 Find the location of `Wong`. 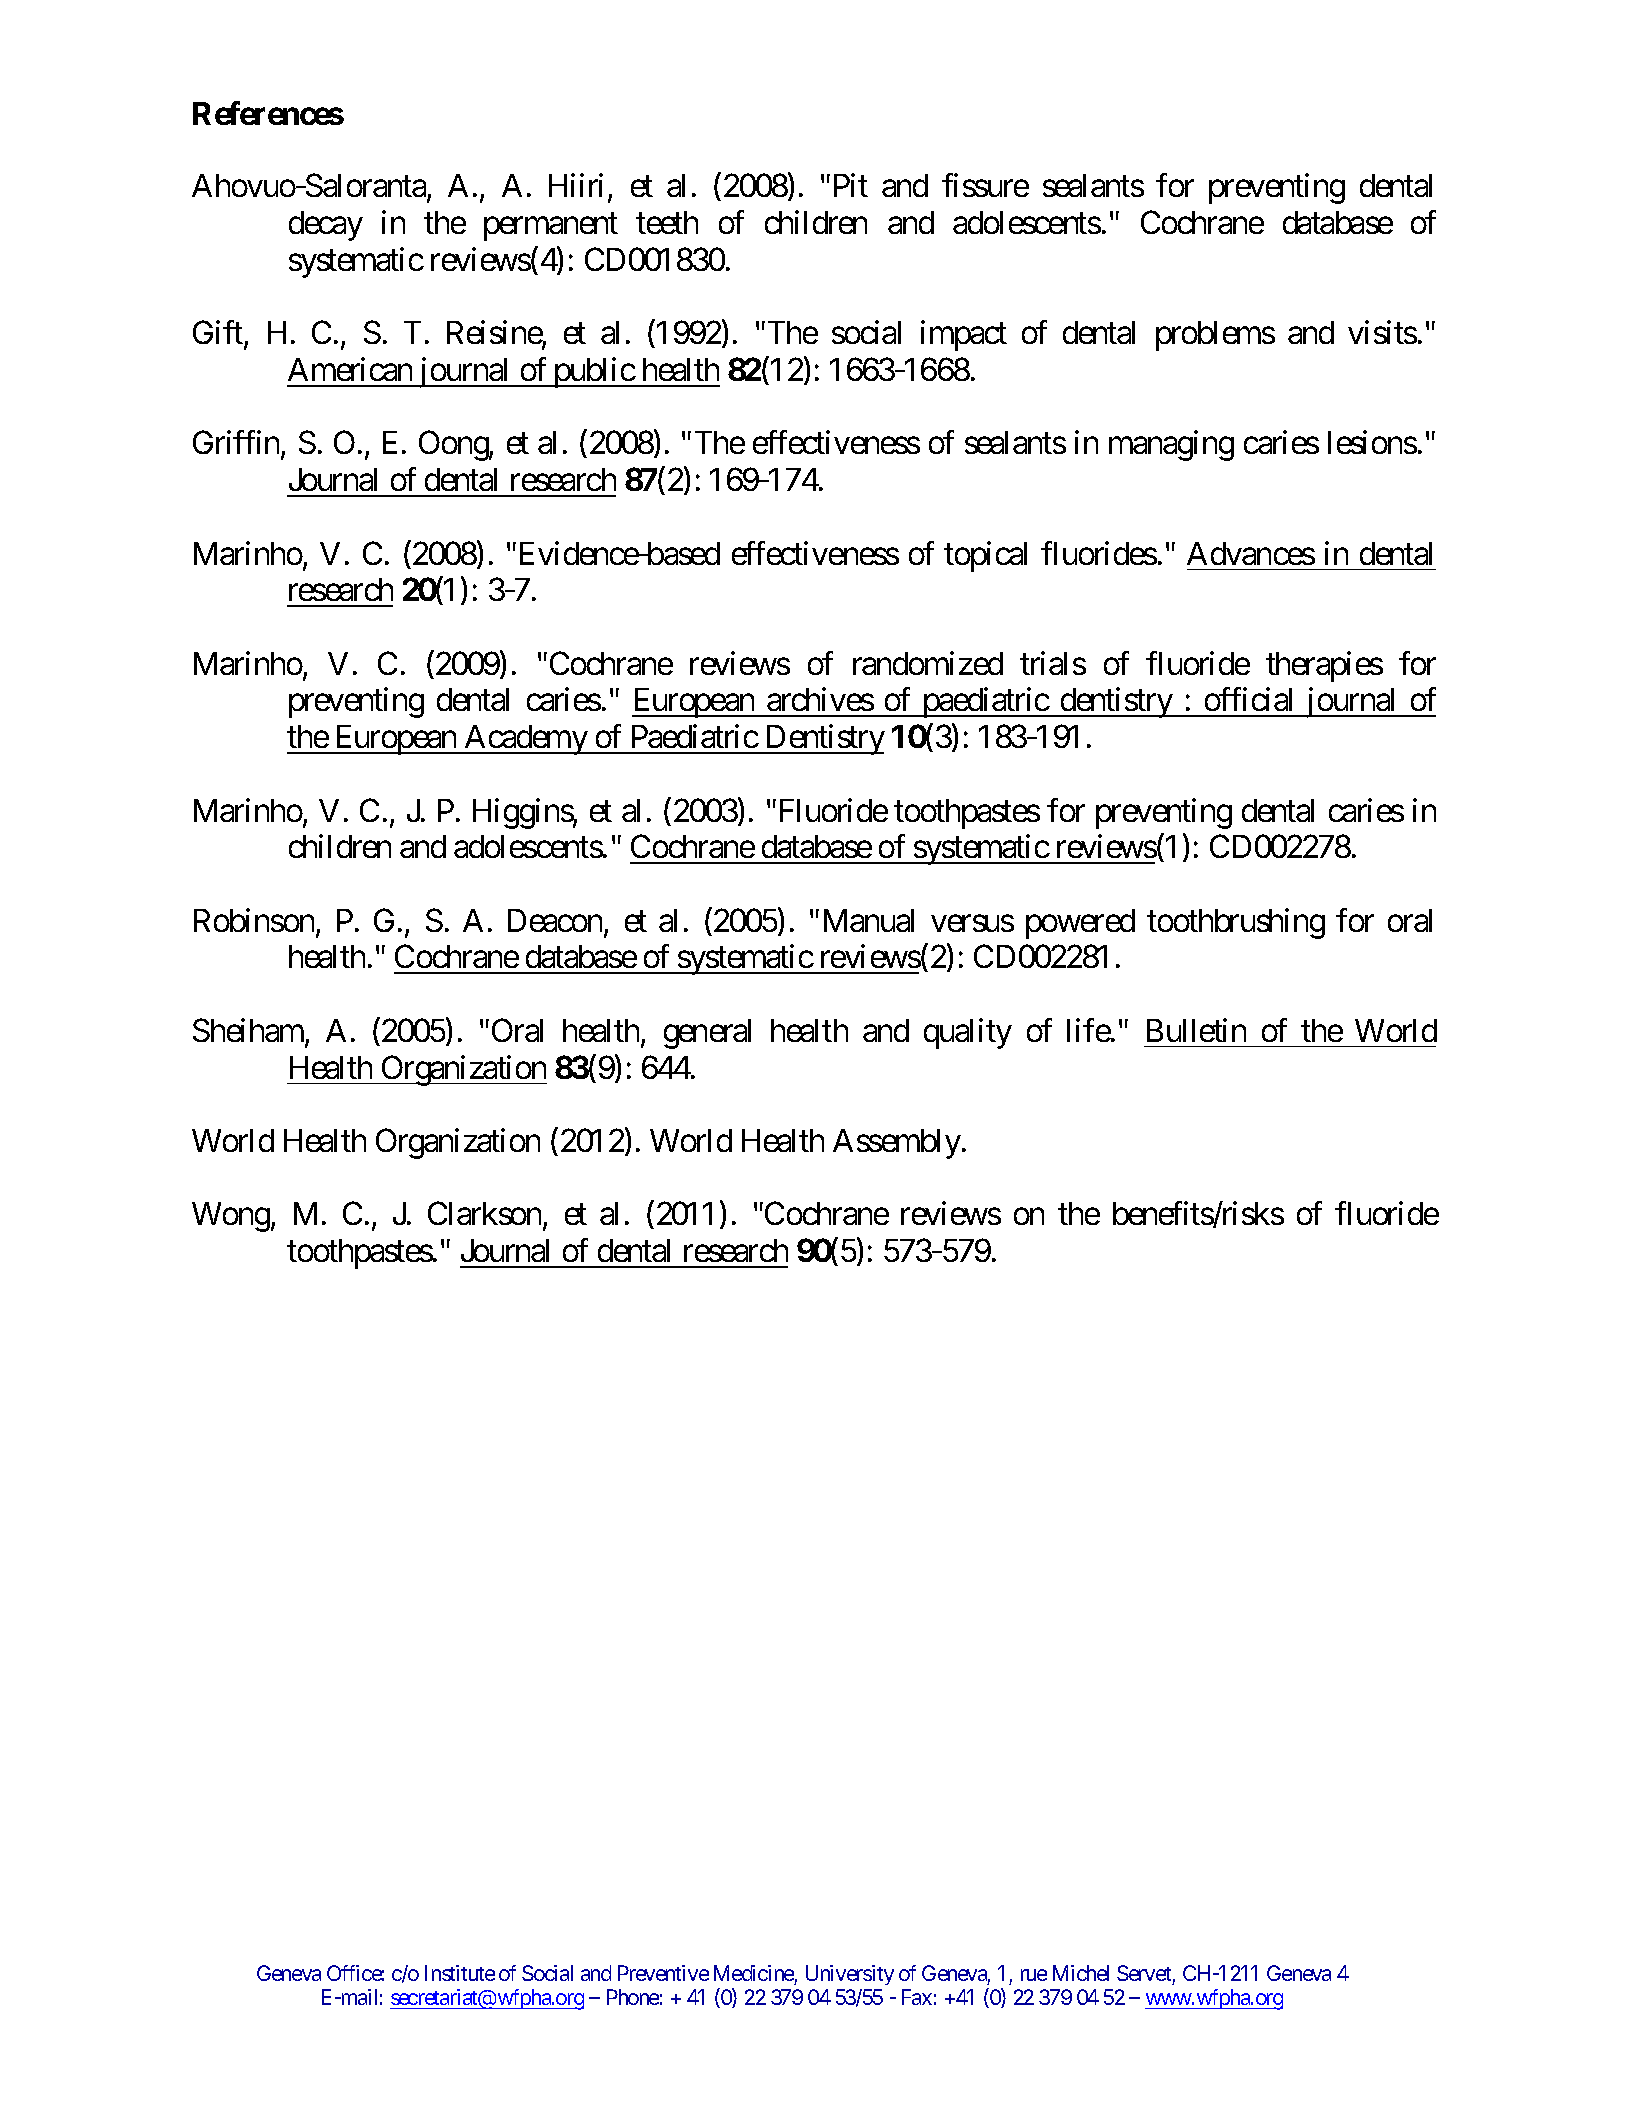

Wong is located at coordinates (231, 1217).
